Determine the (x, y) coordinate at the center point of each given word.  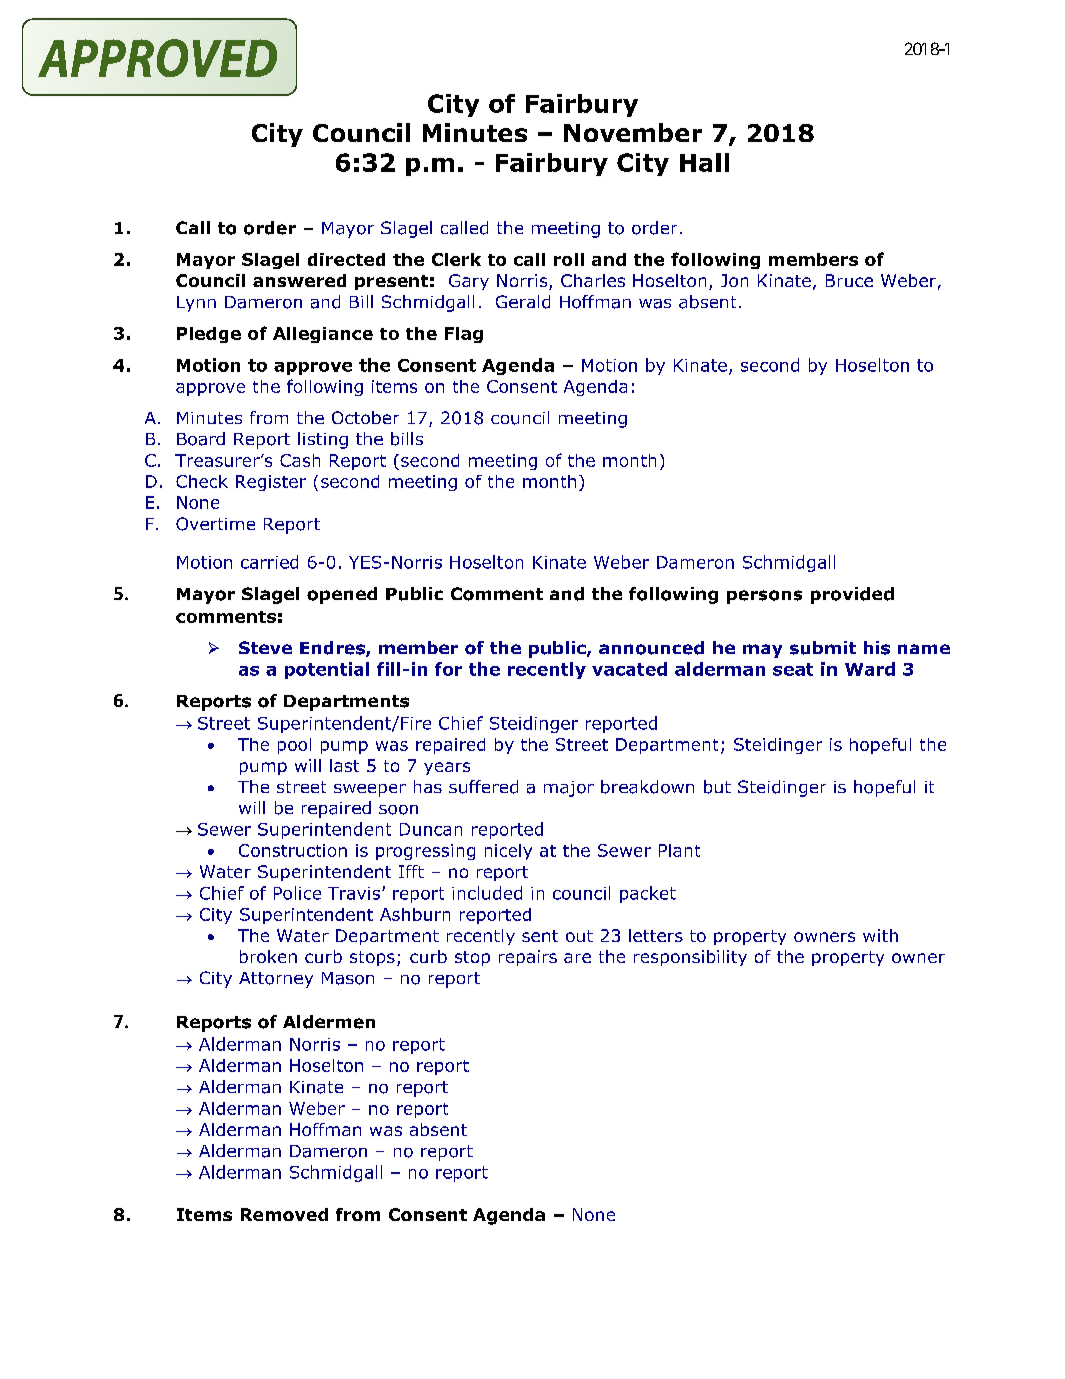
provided (852, 595)
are (577, 958)
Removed (284, 1214)
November (633, 132)
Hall (704, 162)
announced (651, 648)
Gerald (523, 302)
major (569, 789)
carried (269, 562)
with (880, 935)
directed (346, 259)
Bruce (849, 280)
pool (294, 746)
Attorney (276, 980)
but (717, 787)
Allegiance (323, 335)
